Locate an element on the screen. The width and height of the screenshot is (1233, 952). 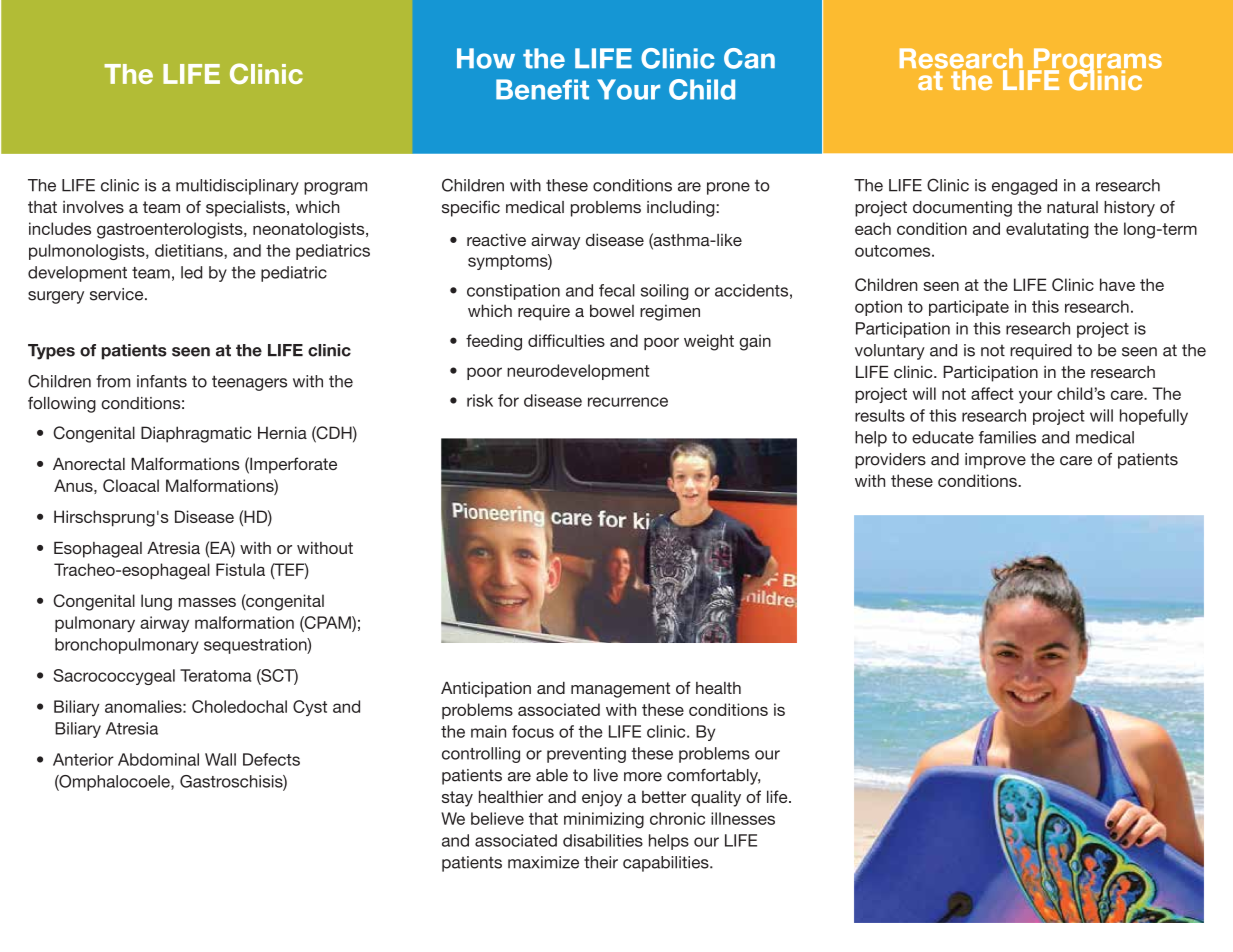
illnesses is located at coordinates (743, 818).
